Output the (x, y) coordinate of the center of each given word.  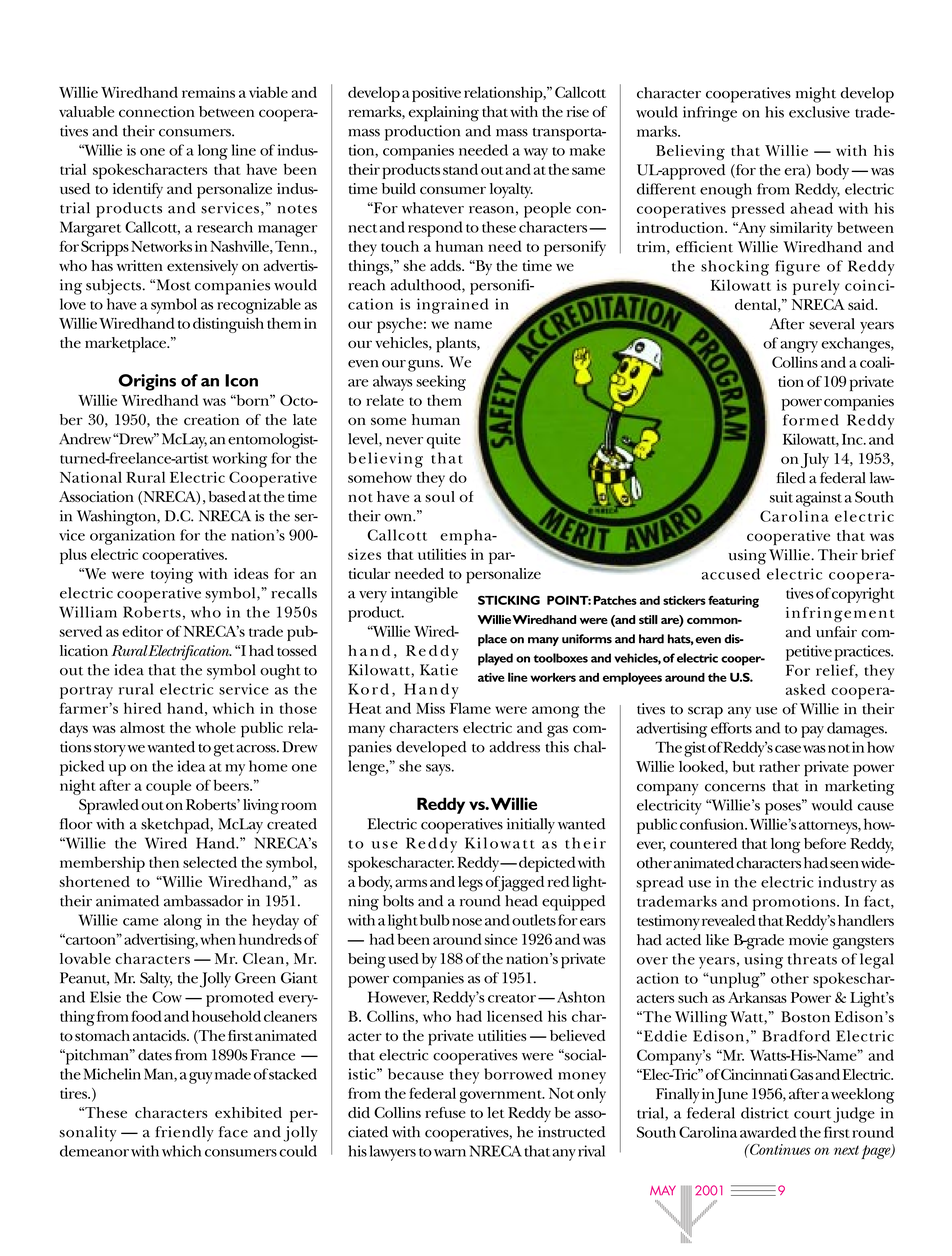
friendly (184, 1134)
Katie (439, 670)
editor (142, 631)
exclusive (819, 112)
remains (208, 92)
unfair (836, 632)
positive (436, 94)
